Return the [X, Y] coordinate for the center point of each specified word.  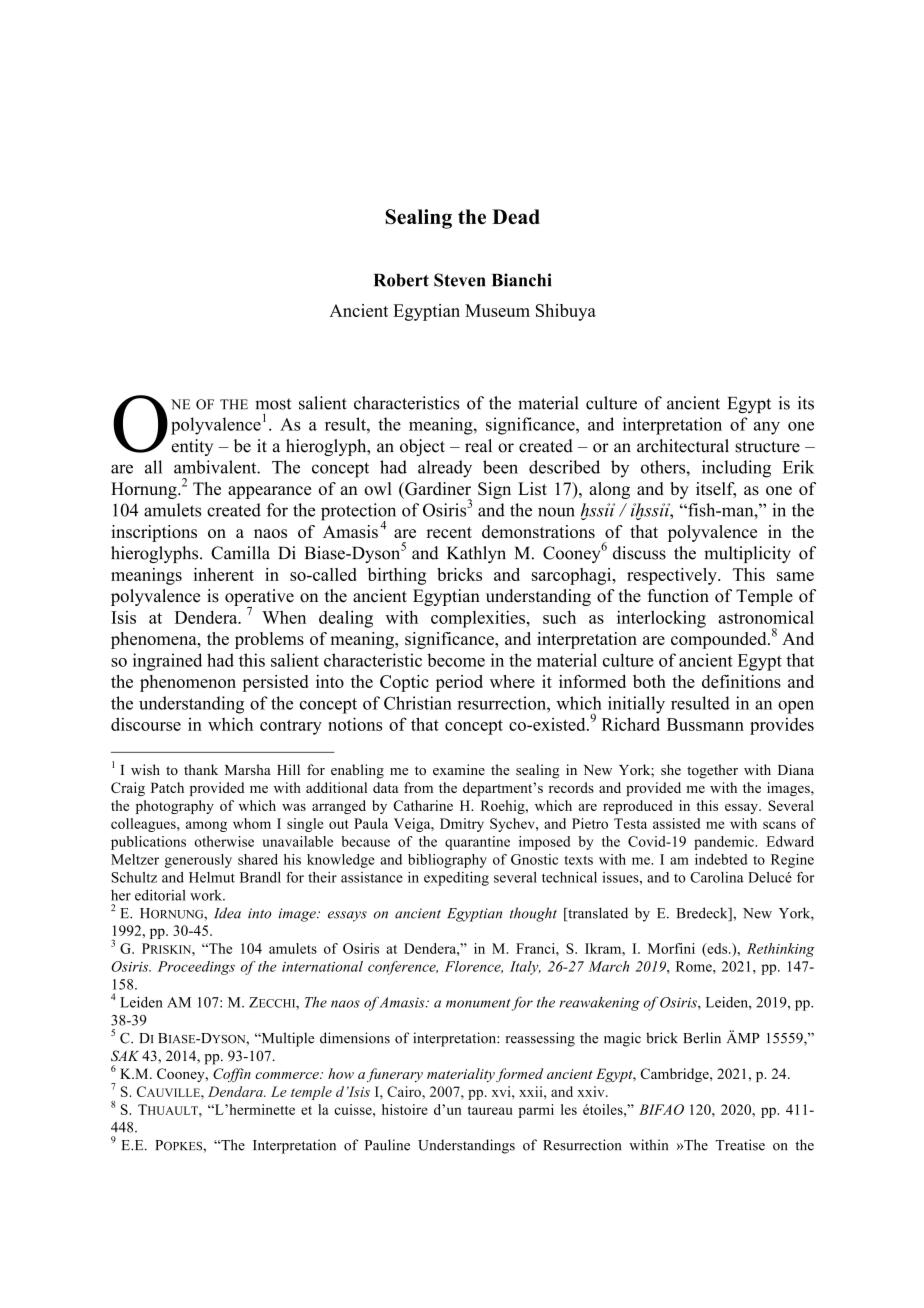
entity [192, 447]
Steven [459, 280]
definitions [741, 681]
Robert [401, 280]
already [445, 469]
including [736, 469]
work [207, 895]
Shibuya [566, 312]
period [459, 683]
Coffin [232, 1075]
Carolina [717, 877]
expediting [456, 879]
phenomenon [188, 683]
